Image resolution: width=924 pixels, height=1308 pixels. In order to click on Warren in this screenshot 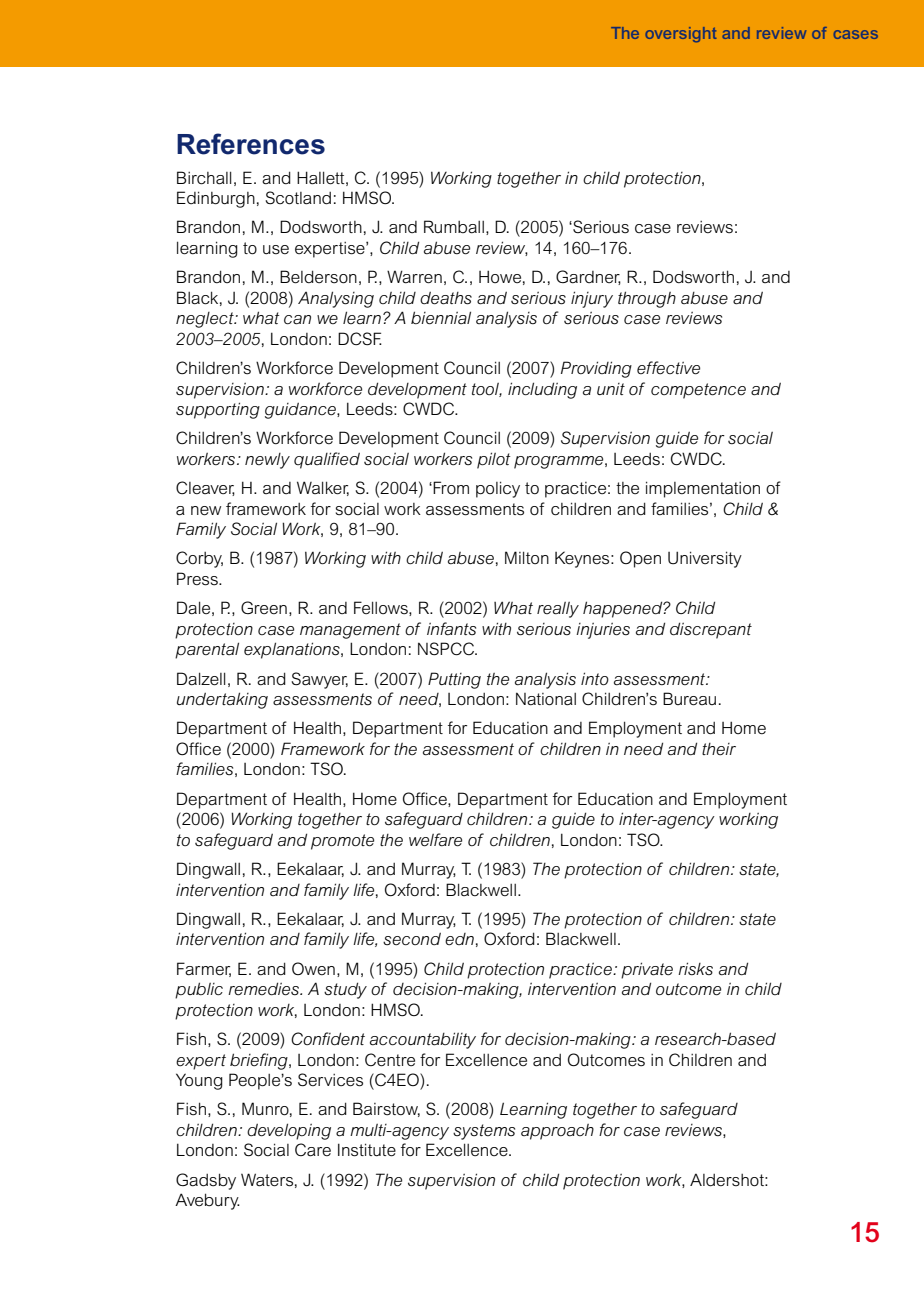, I will do `click(414, 277)`.
